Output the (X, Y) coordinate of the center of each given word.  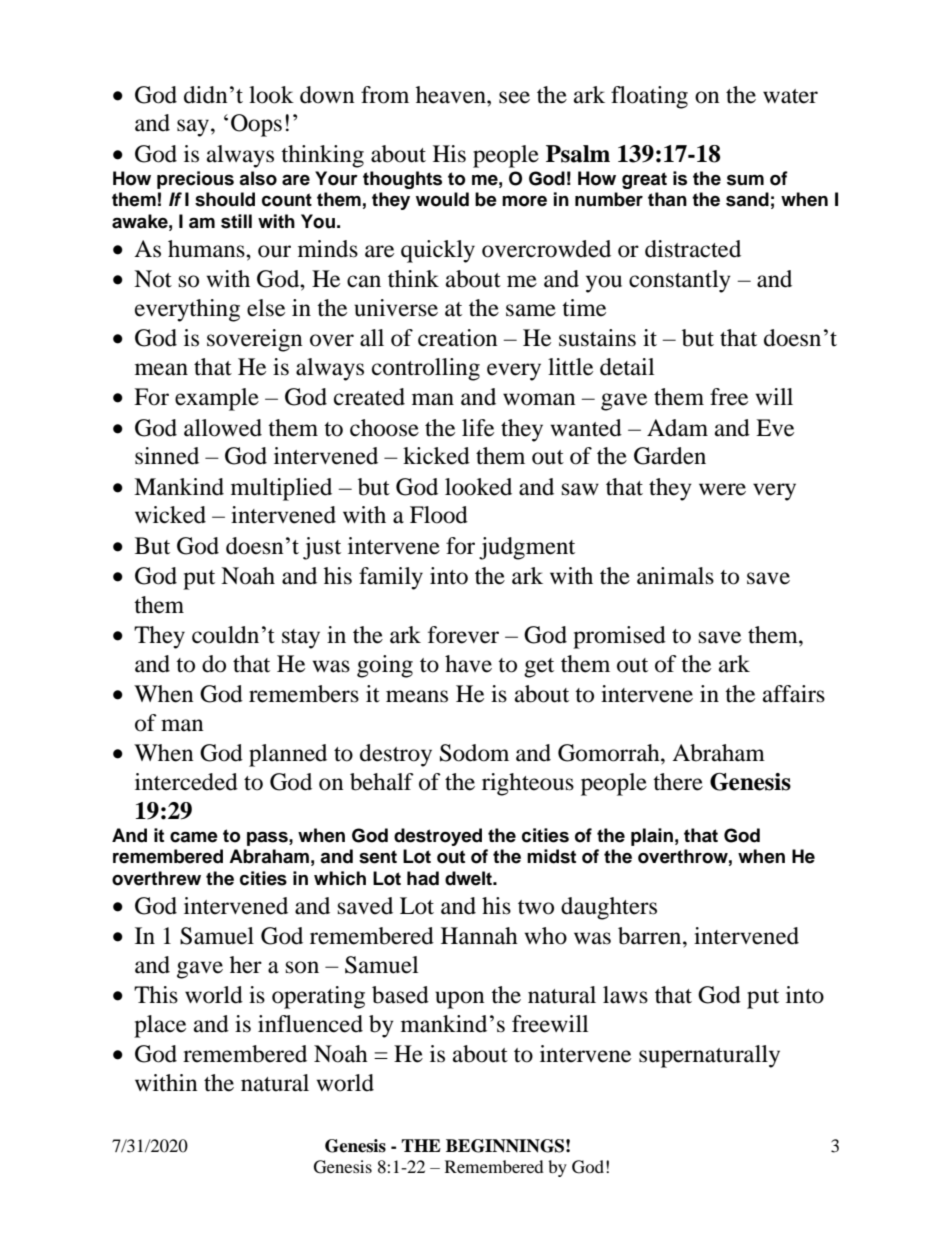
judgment (527, 548)
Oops (256, 125)
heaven (452, 95)
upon (460, 1000)
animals (675, 576)
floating (649, 97)
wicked (170, 515)
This (156, 995)
